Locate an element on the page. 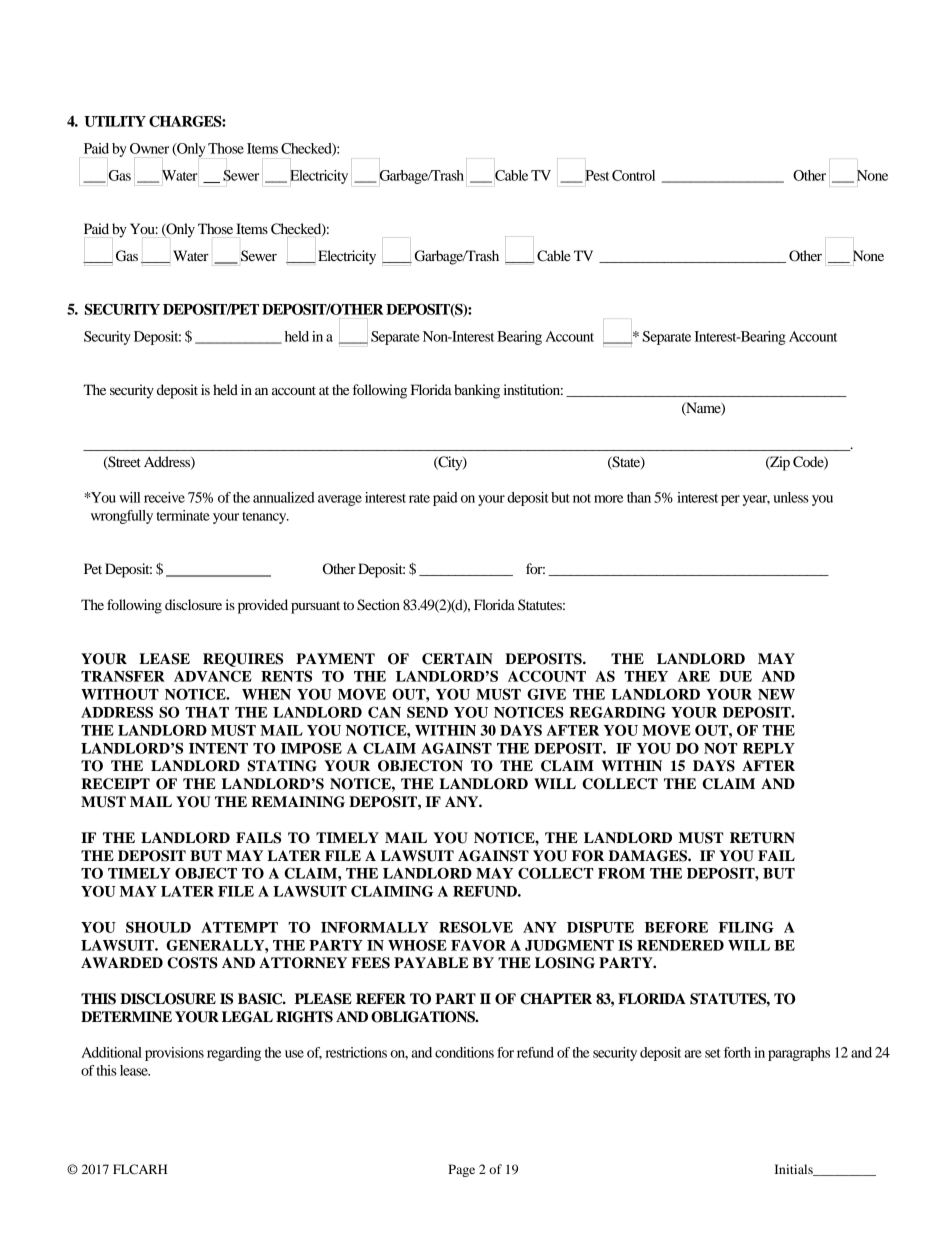 Image resolution: width=952 pixels, height=1233 pixels. Owner is located at coordinates (149, 148).
